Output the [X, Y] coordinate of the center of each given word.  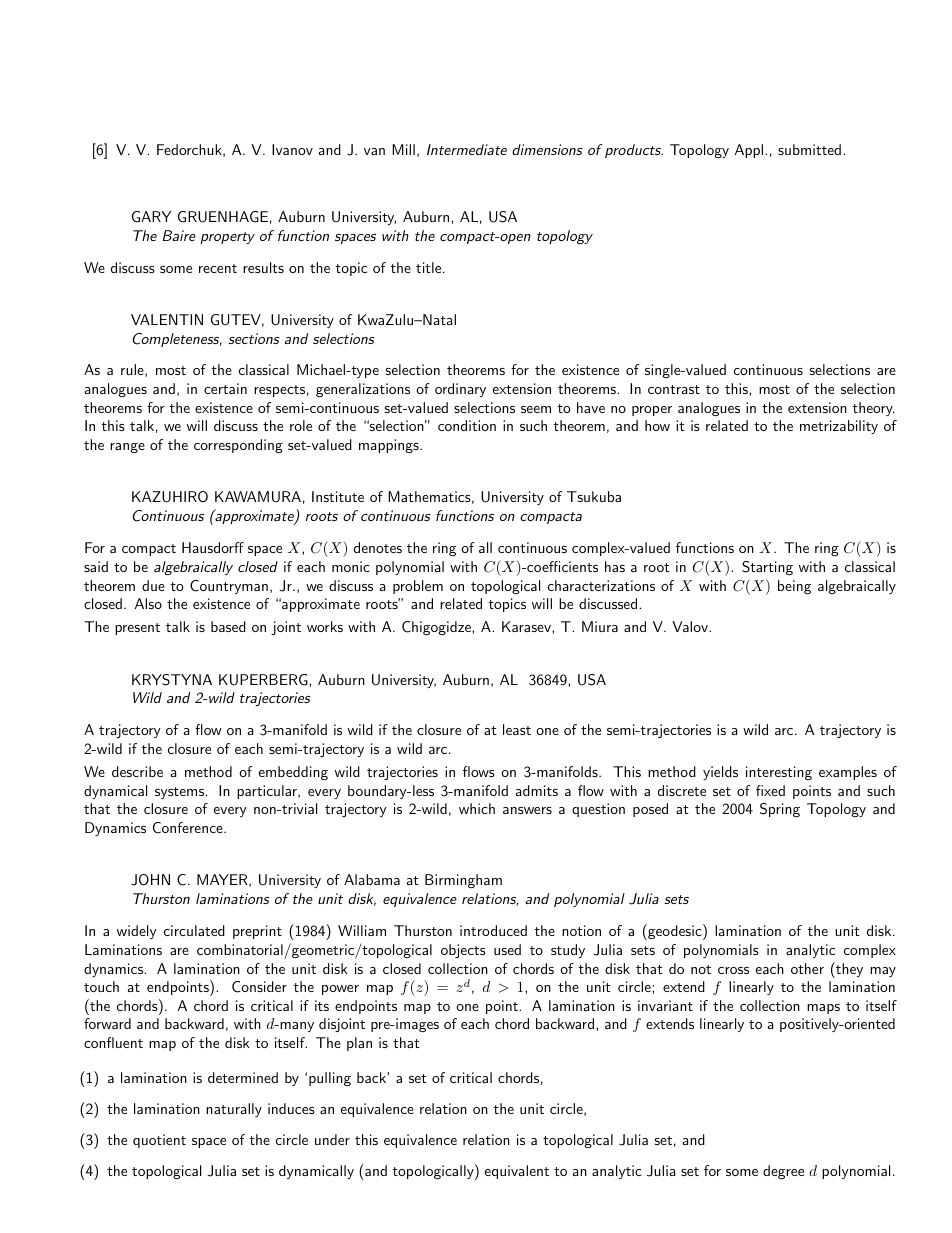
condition [467, 425]
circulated [194, 930]
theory [873, 409]
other [807, 968]
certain [225, 388]
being [794, 587]
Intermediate [467, 149]
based [228, 626]
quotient [159, 1141]
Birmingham [463, 881]
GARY [152, 217]
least [517, 729]
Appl [750, 151]
